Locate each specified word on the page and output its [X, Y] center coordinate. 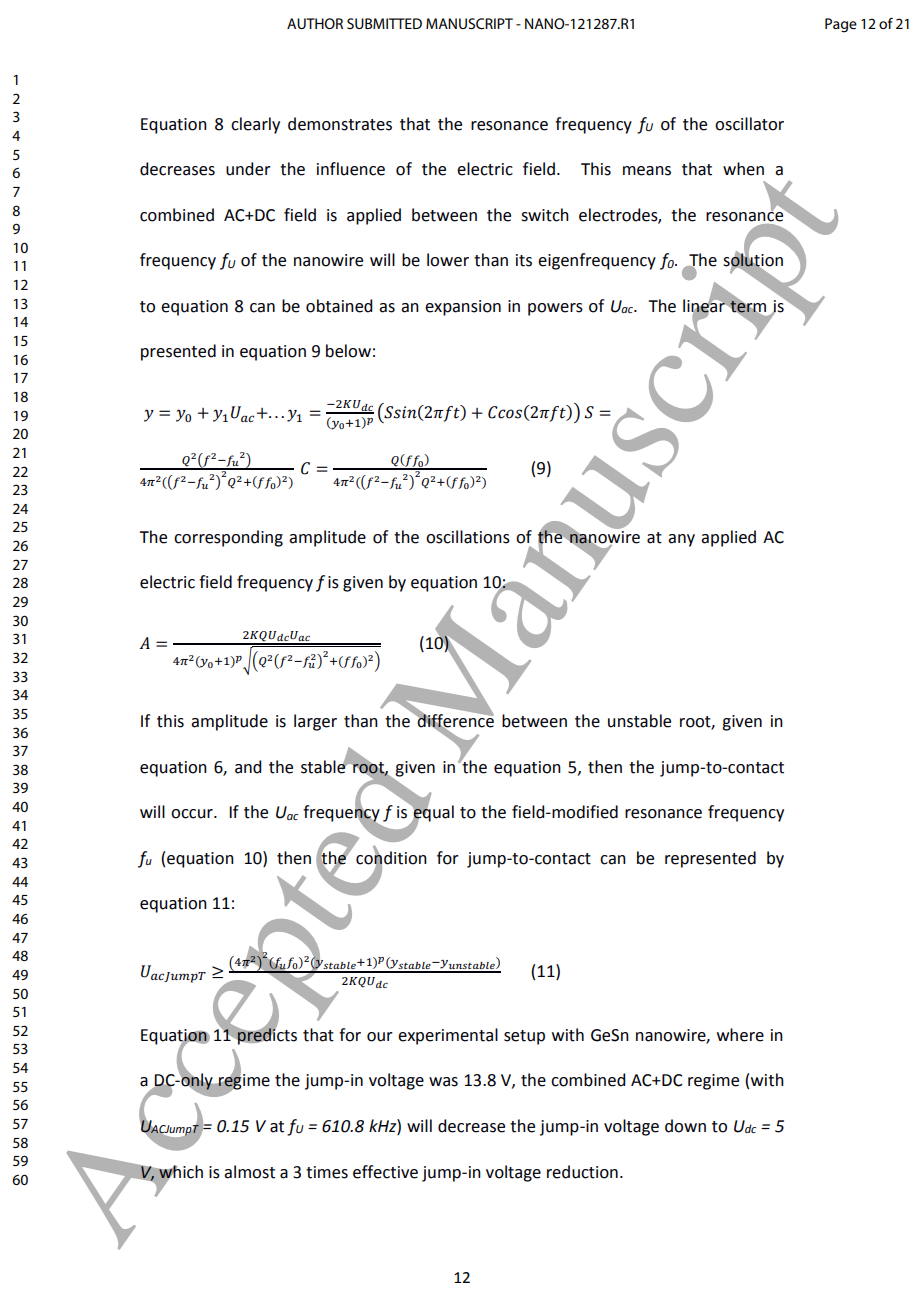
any [681, 540]
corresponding [228, 538]
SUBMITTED [384, 23]
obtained [339, 306]
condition [391, 857]
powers [555, 309]
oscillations [468, 537]
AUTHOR [315, 23]
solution [753, 260]
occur [193, 814]
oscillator [749, 124]
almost [249, 1172]
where [740, 1035]
